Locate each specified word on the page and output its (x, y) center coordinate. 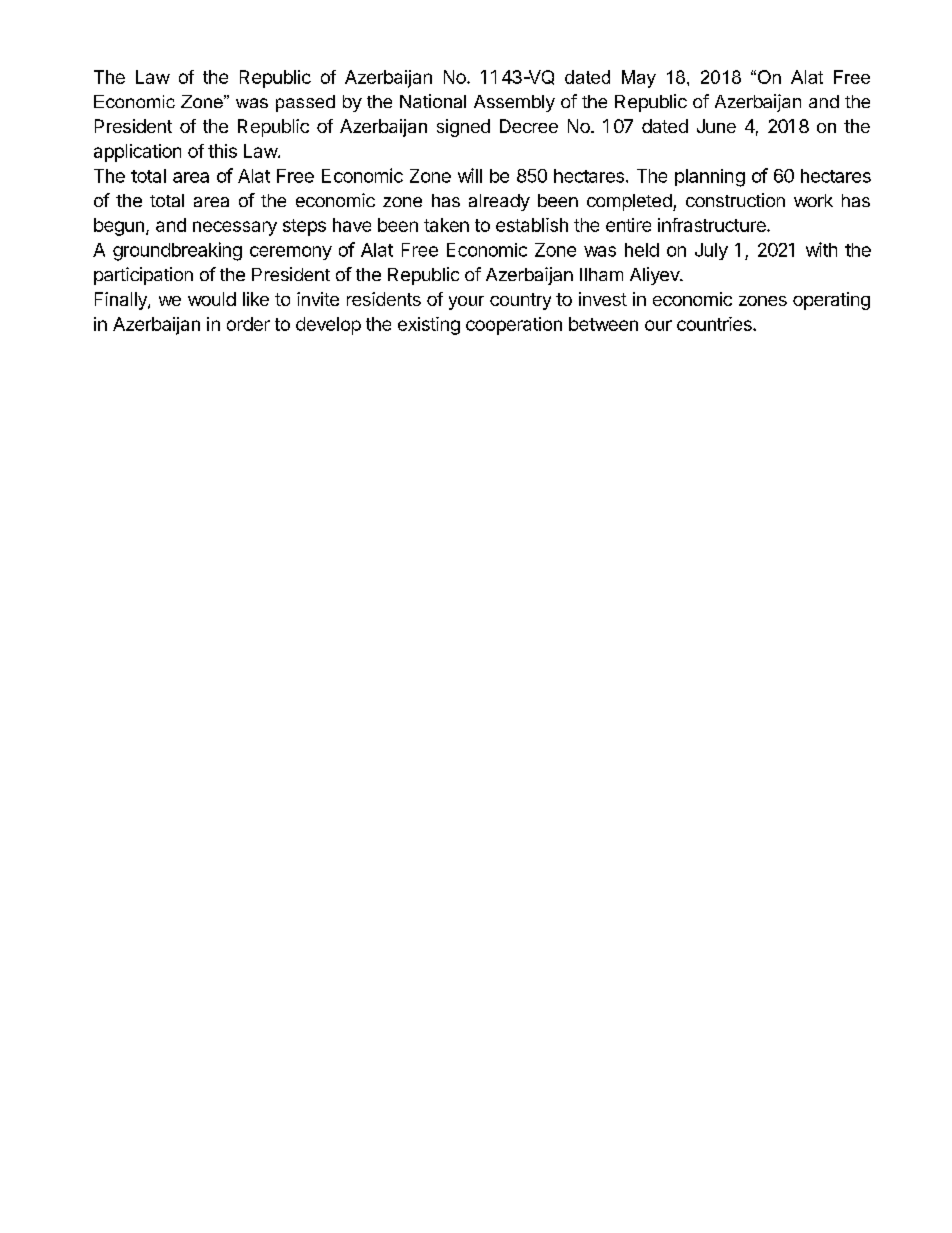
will (470, 175)
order (248, 324)
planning (710, 178)
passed (305, 103)
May (639, 79)
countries (715, 324)
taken (446, 225)
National (433, 101)
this (222, 151)
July (711, 251)
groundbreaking (177, 251)
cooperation (514, 326)
